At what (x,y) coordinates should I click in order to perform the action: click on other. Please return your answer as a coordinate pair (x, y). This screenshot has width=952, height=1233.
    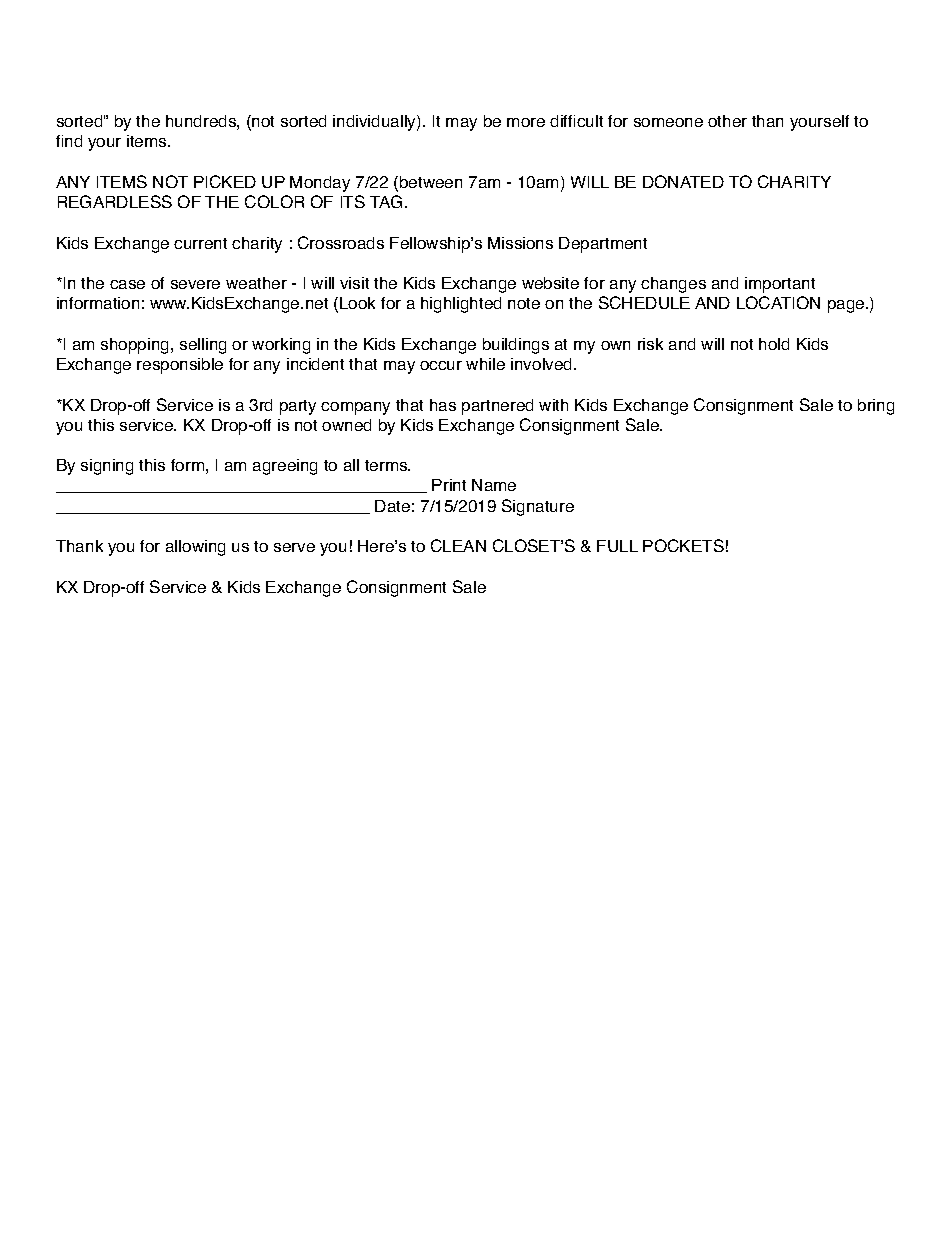
    Looking at the image, I should click on (727, 121).
